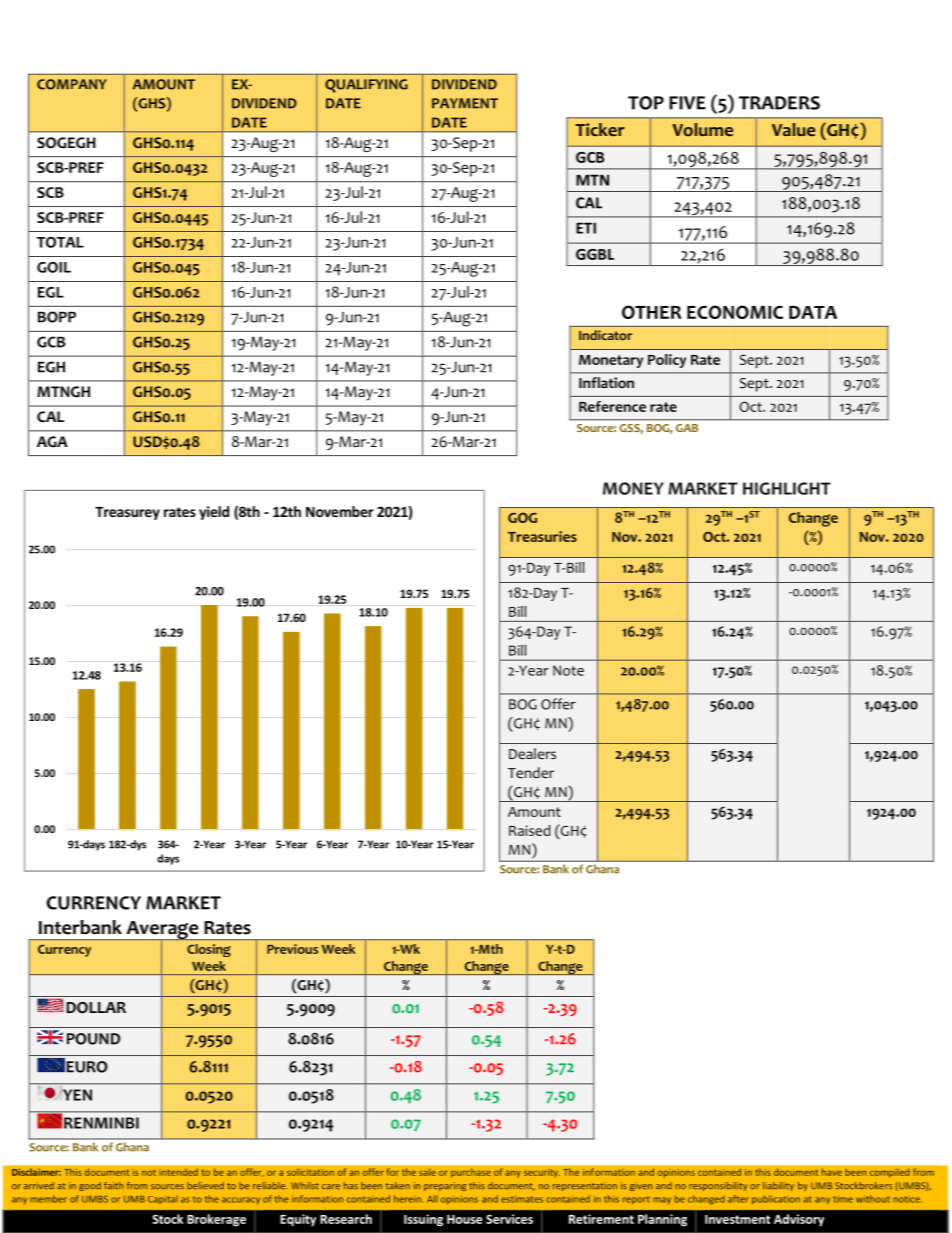  What do you see at coordinates (606, 383) in the screenshot?
I see `Inflation` at bounding box center [606, 383].
